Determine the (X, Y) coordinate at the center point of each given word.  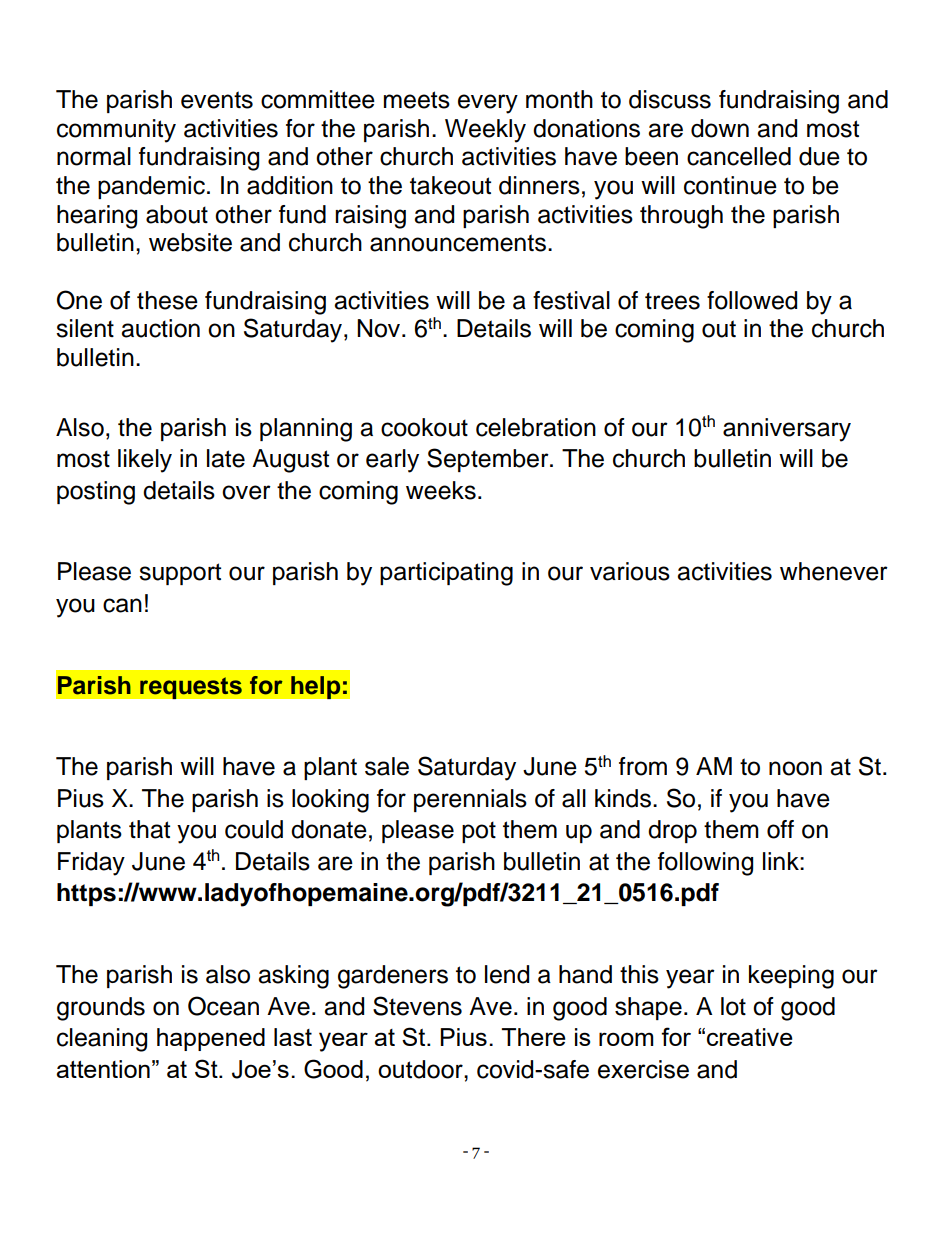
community (116, 131)
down (720, 128)
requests (191, 688)
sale (387, 766)
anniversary (787, 430)
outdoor (421, 1069)
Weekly (485, 131)
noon (795, 768)
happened (211, 1039)
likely (145, 461)
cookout (424, 427)
